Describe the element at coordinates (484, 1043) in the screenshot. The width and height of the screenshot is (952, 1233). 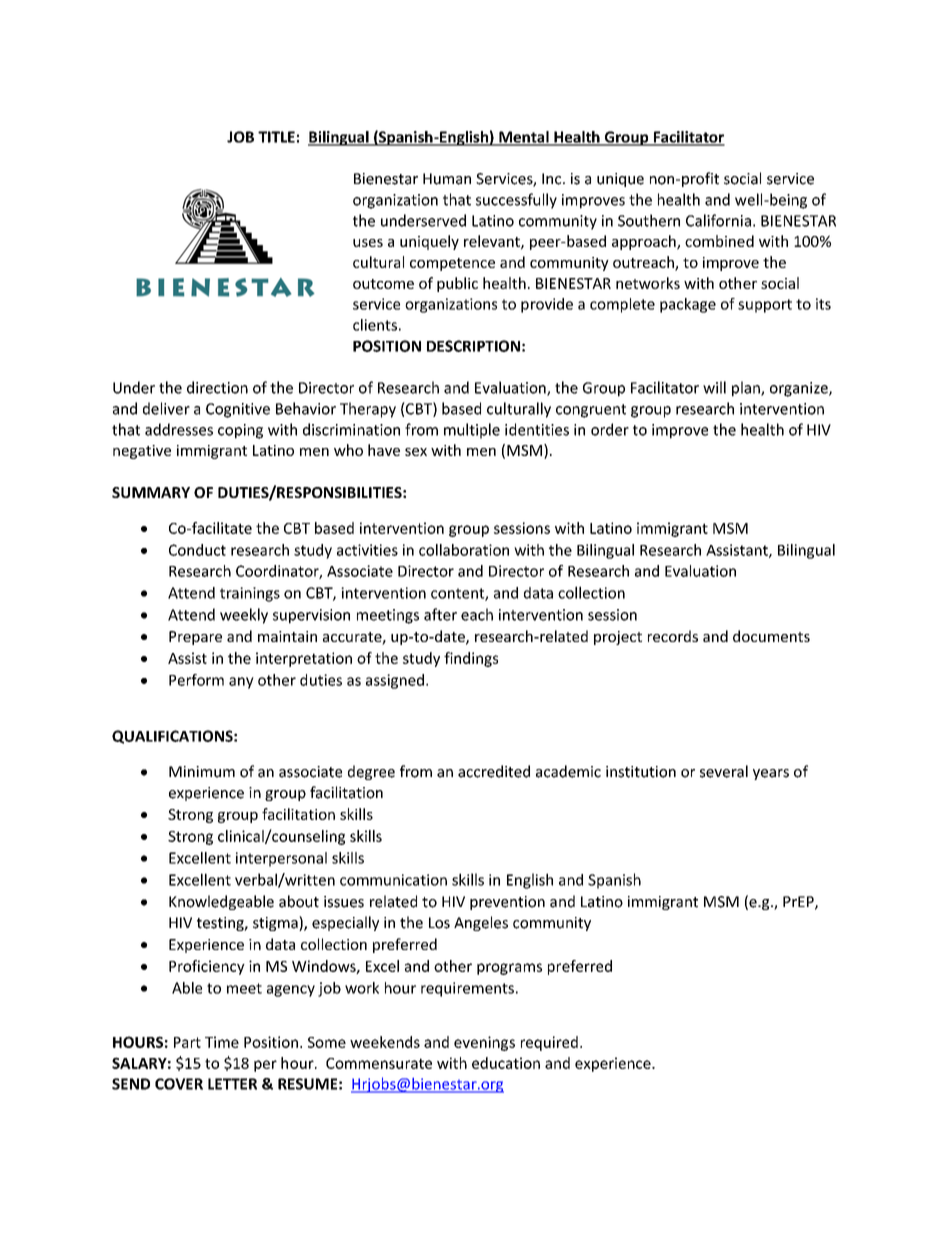
I see `evenings` at that location.
